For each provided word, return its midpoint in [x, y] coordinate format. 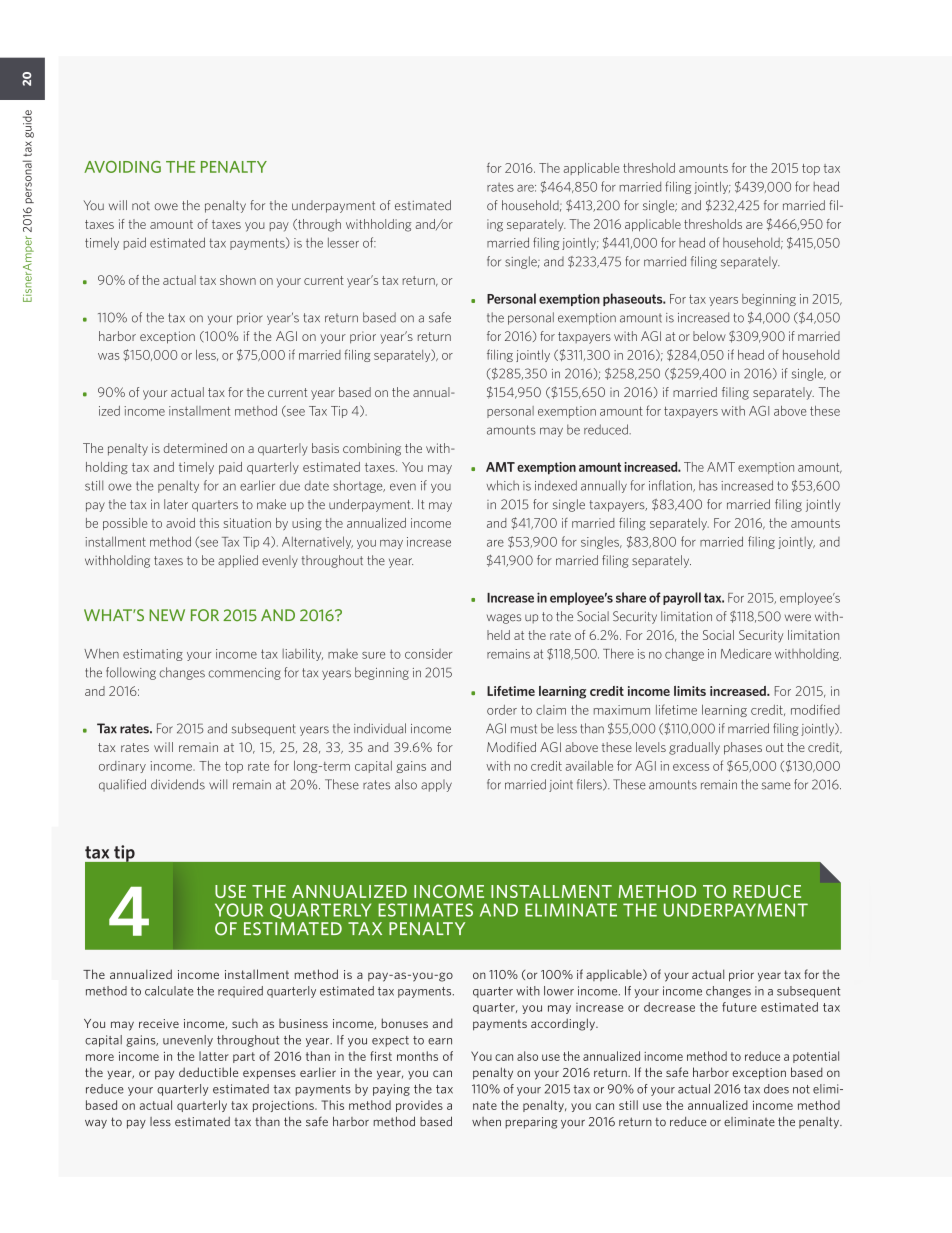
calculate [169, 991]
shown [238, 280]
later [176, 504]
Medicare [746, 653]
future [739, 1007]
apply [436, 785]
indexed [556, 485]
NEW [167, 615]
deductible [208, 1072]
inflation [671, 486]
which [502, 485]
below [709, 336]
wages [504, 619]
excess [691, 767]
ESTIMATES [425, 910]
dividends [178, 784]
